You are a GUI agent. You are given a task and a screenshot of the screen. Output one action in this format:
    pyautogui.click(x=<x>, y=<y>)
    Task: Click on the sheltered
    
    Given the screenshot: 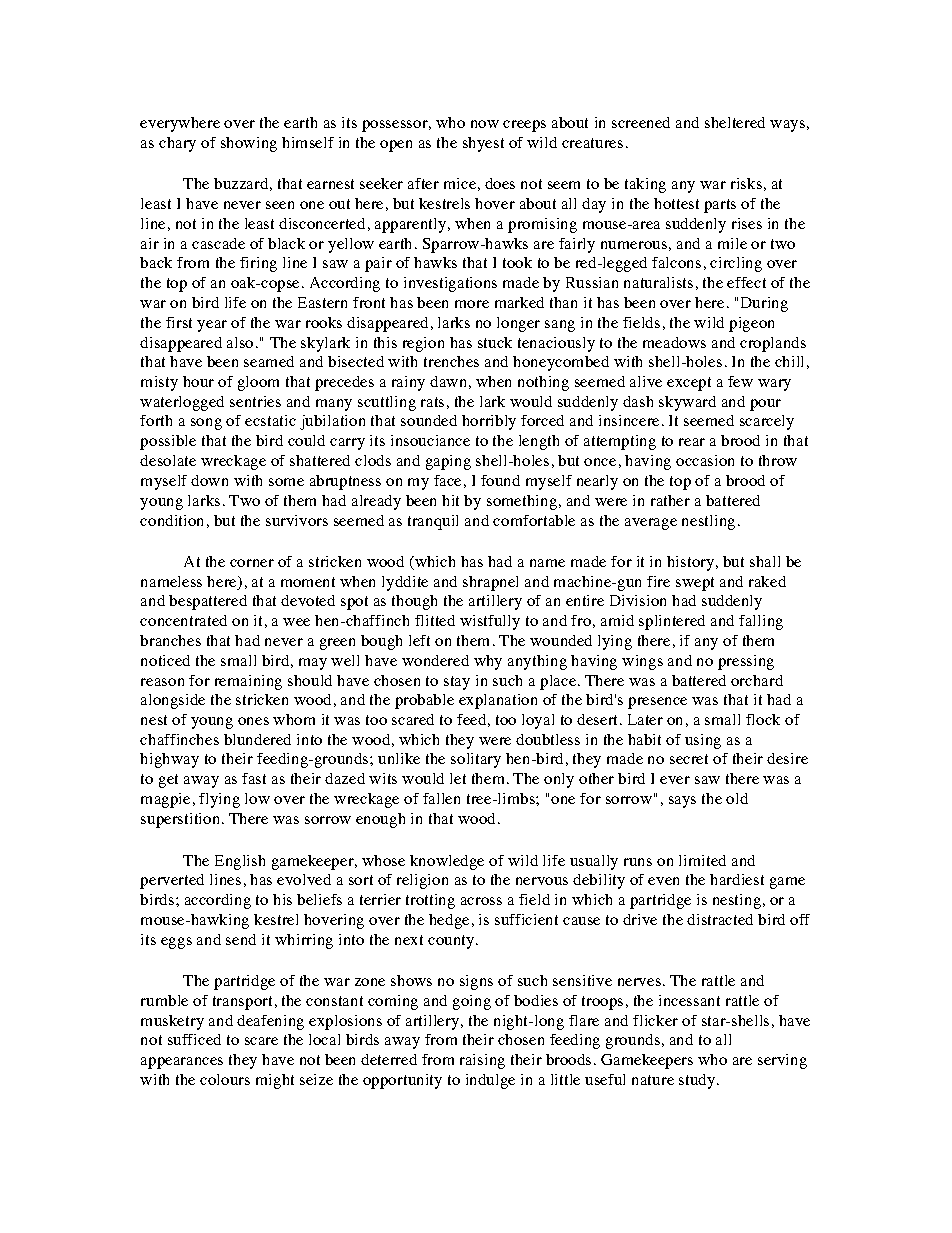 What is the action you would take?
    pyautogui.click(x=735, y=122)
